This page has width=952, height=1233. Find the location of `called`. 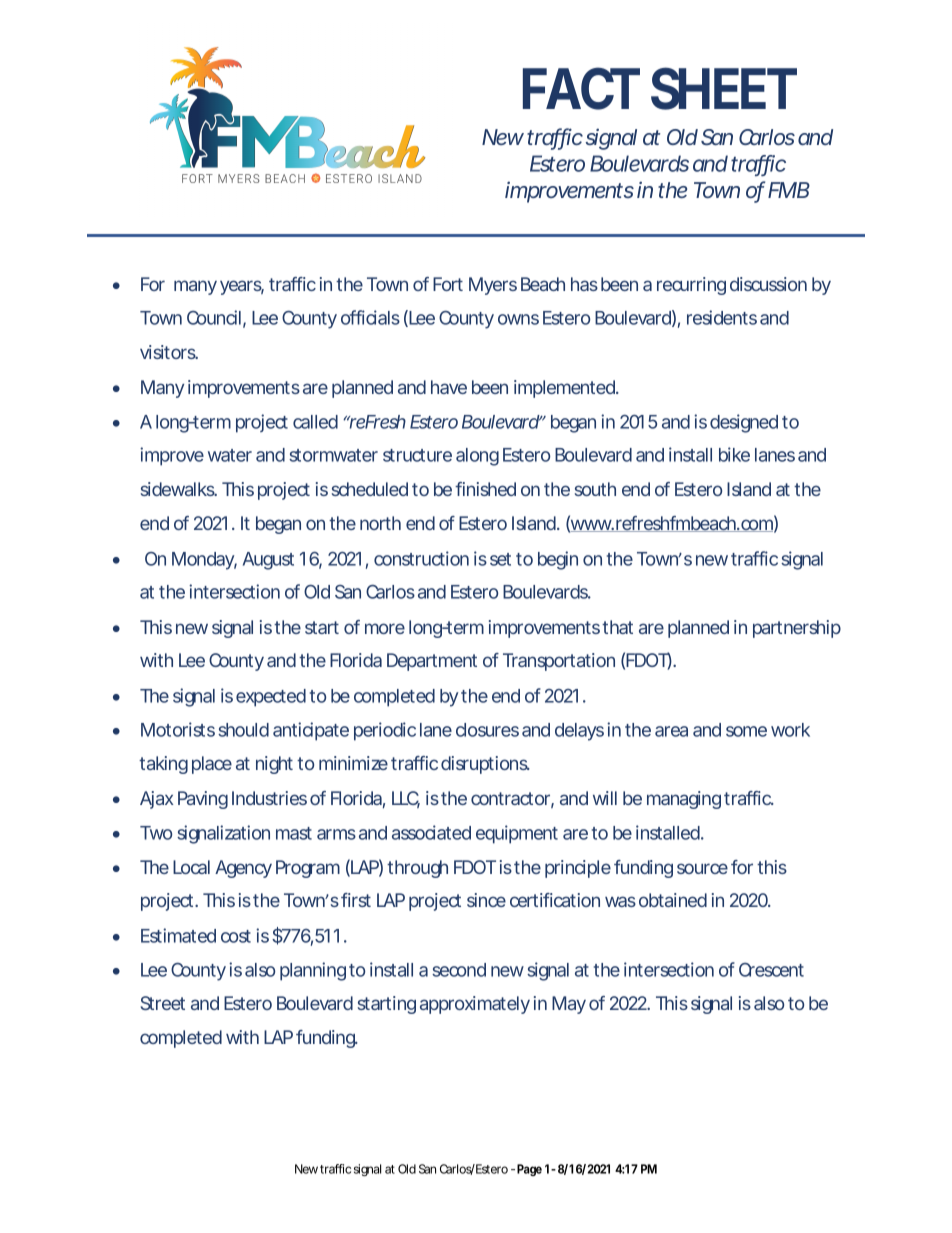

called is located at coordinates (315, 422).
